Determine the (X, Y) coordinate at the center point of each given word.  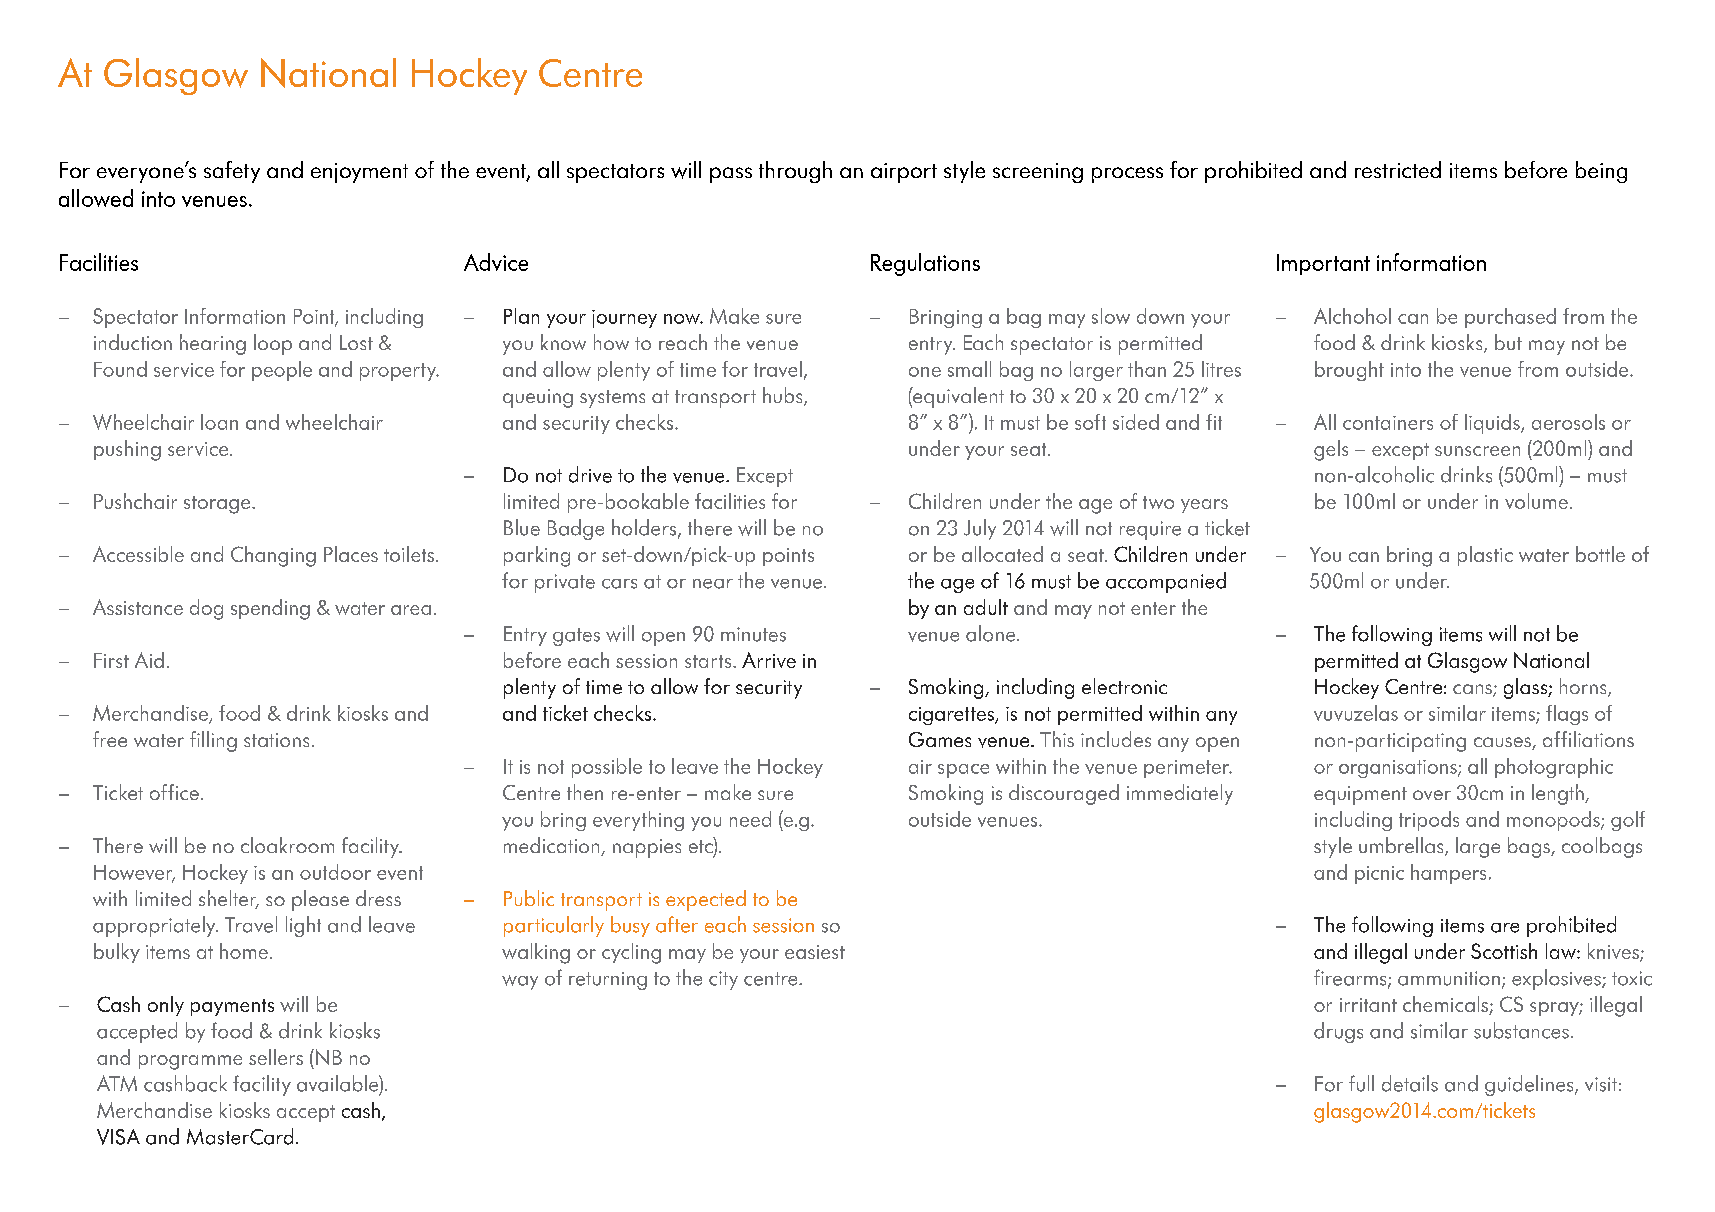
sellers (276, 1057)
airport (904, 173)
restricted (1398, 169)
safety (232, 172)
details (1410, 1083)
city (723, 980)
